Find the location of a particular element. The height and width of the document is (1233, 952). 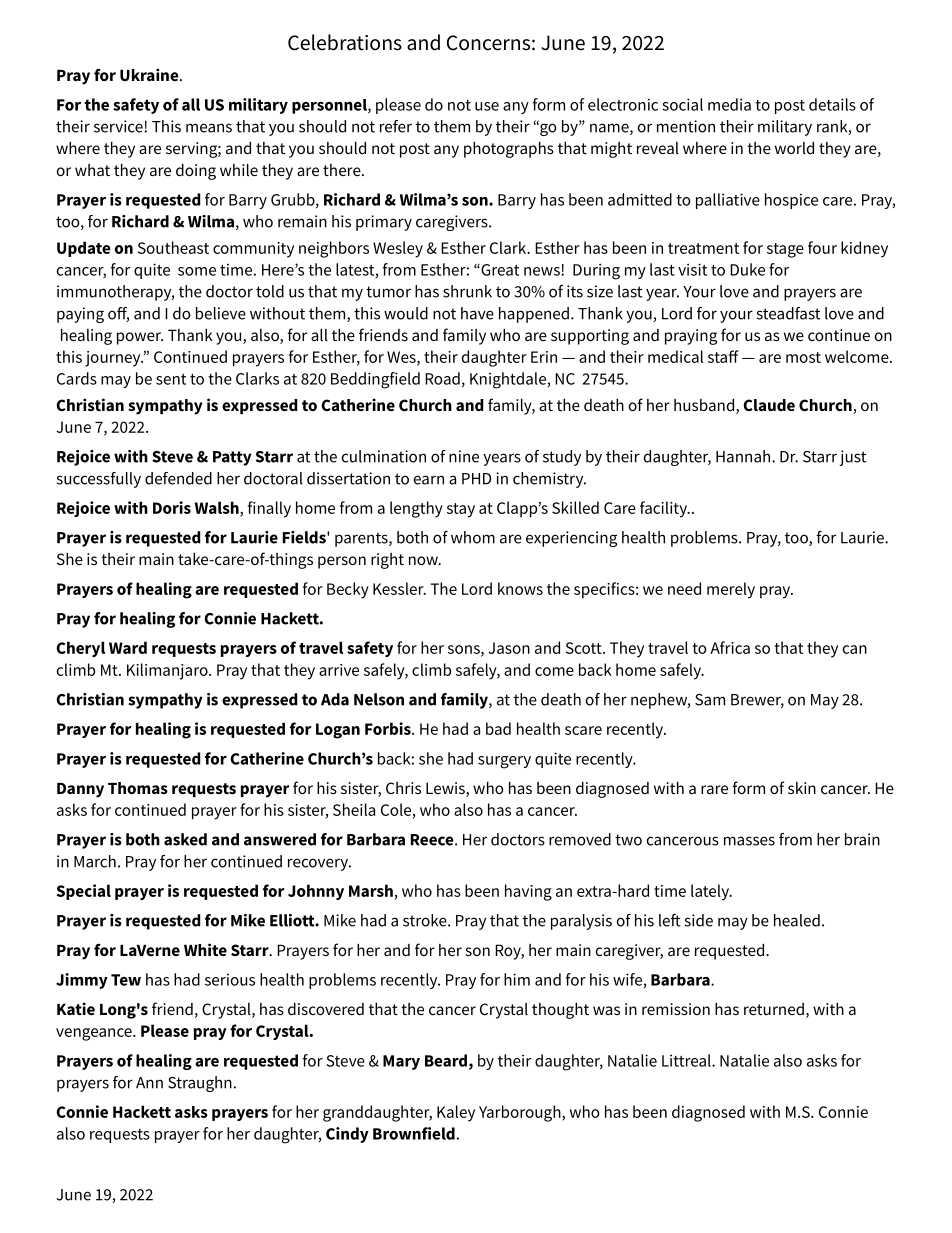

PHD is located at coordinates (476, 479).
